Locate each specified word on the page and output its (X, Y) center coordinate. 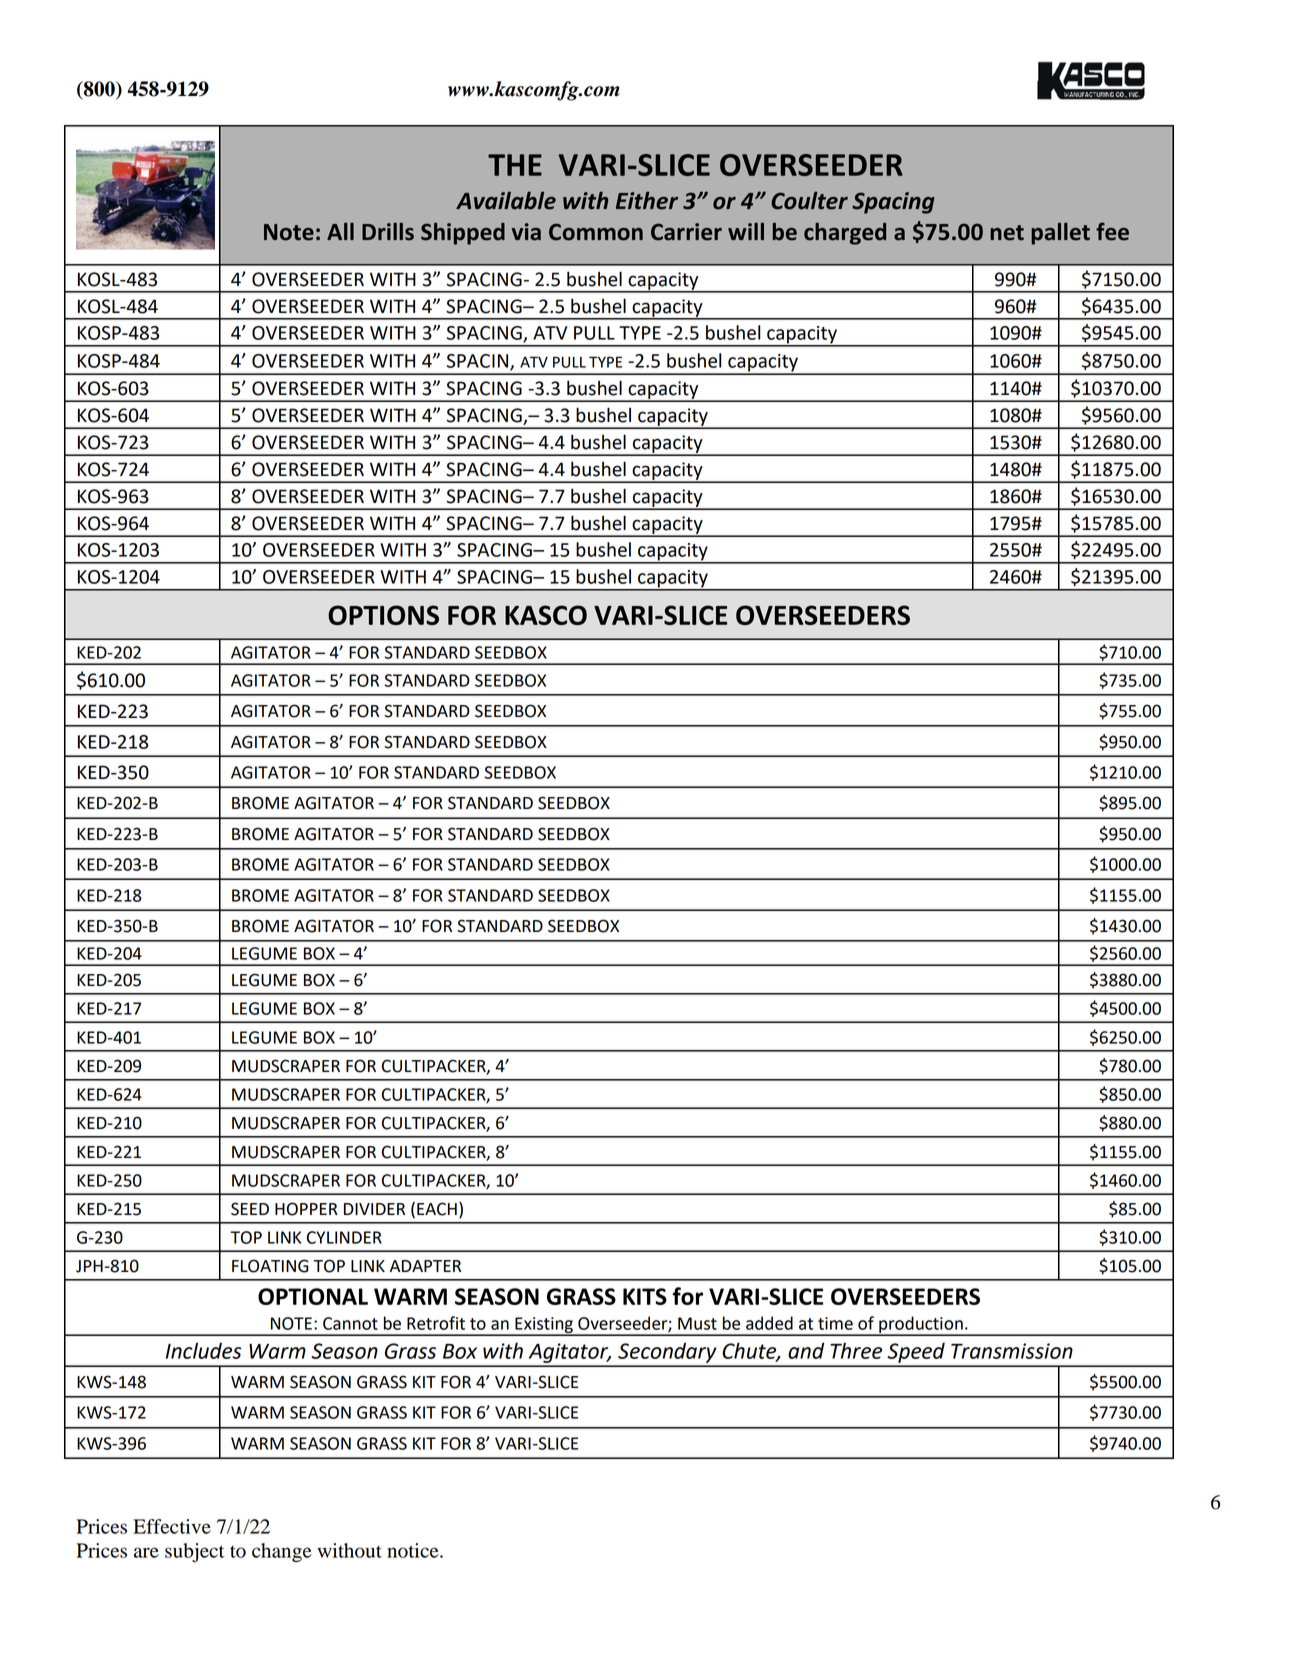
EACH (437, 1209)
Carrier (686, 232)
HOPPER (306, 1209)
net (1007, 233)
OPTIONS (383, 615)
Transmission (1012, 1351)
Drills (388, 231)
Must (697, 1323)
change (282, 1552)
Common (596, 232)
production (921, 1325)
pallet (1060, 233)
